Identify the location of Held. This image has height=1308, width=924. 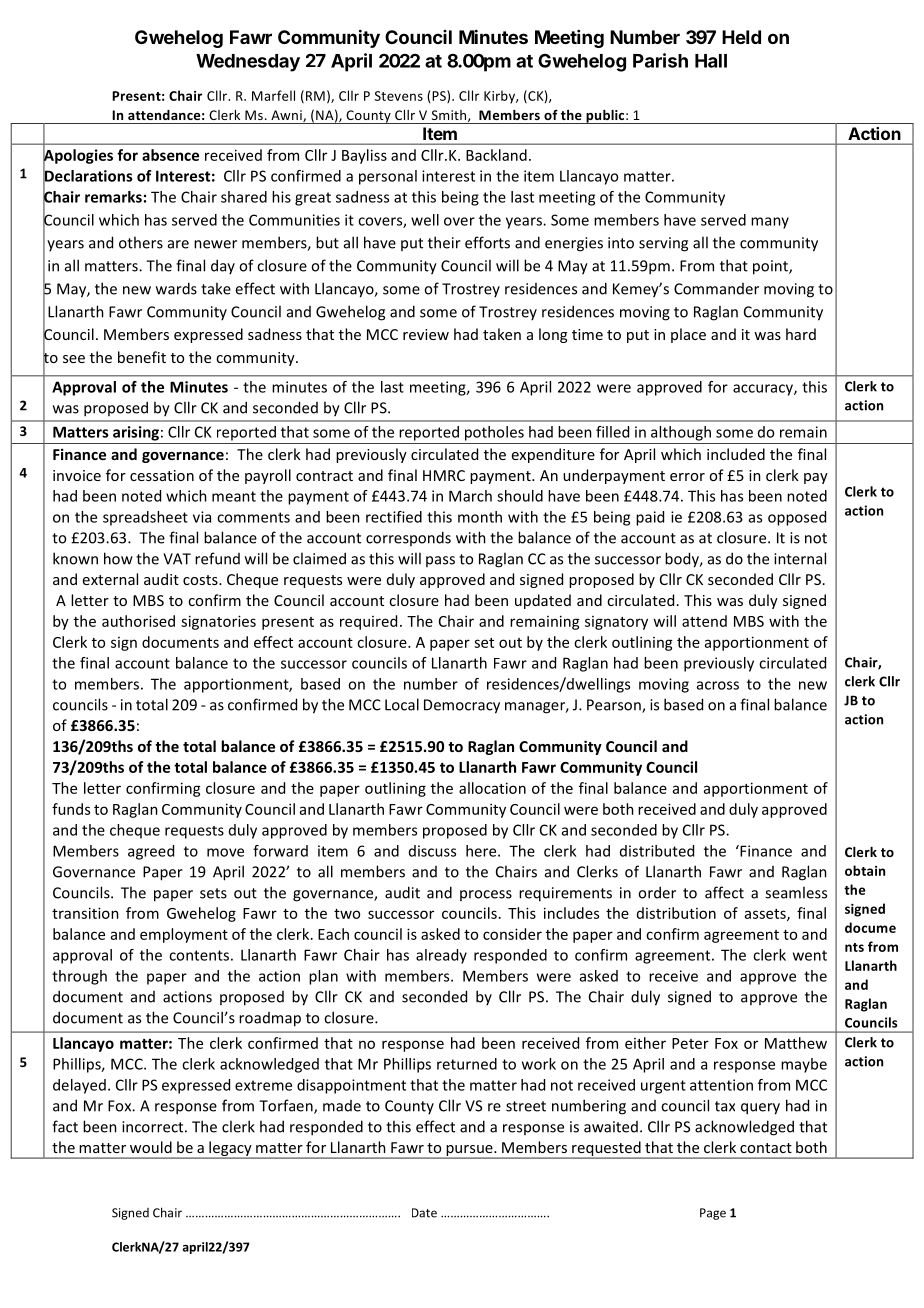
(741, 37).
